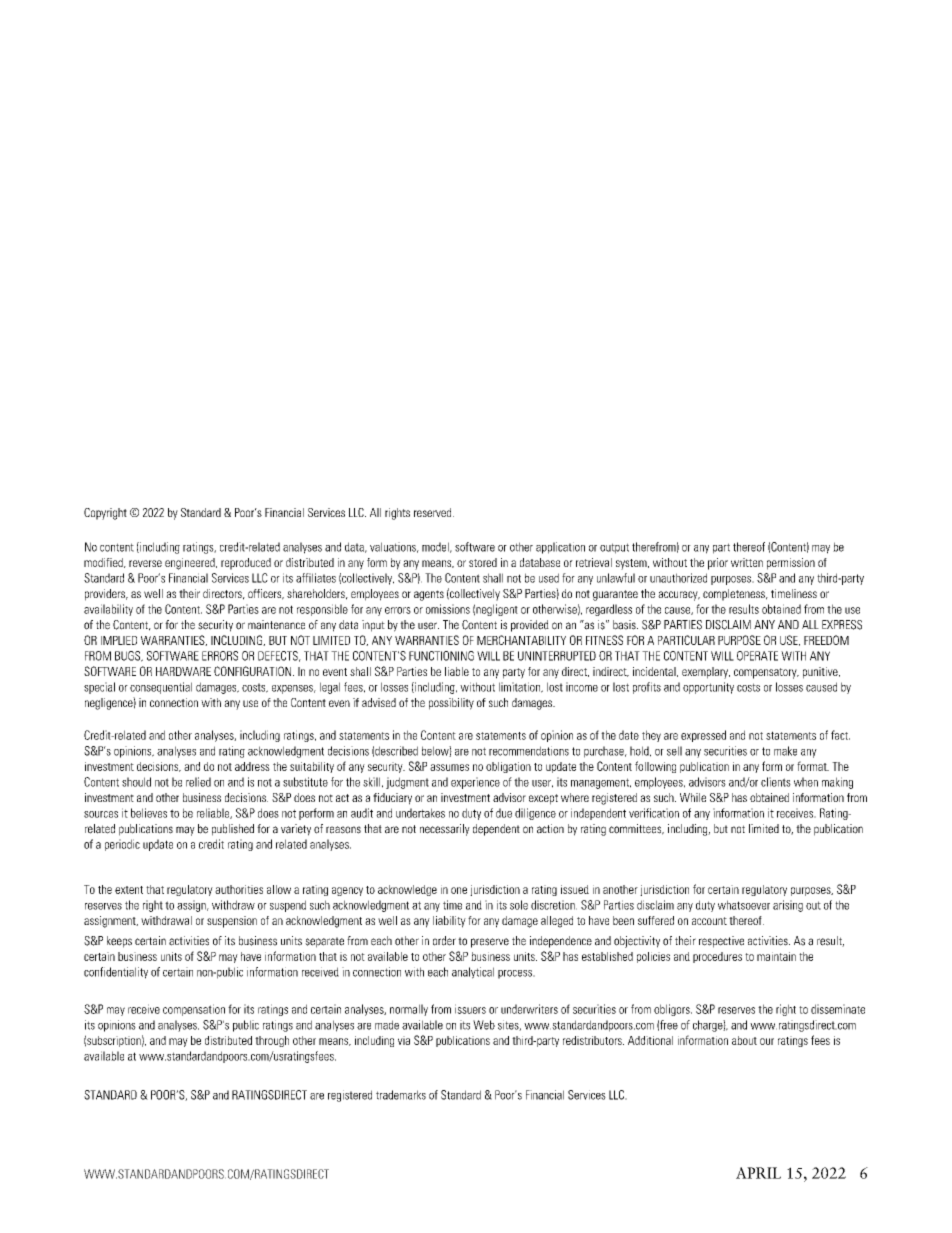  I want to click on published, so click(233, 830).
